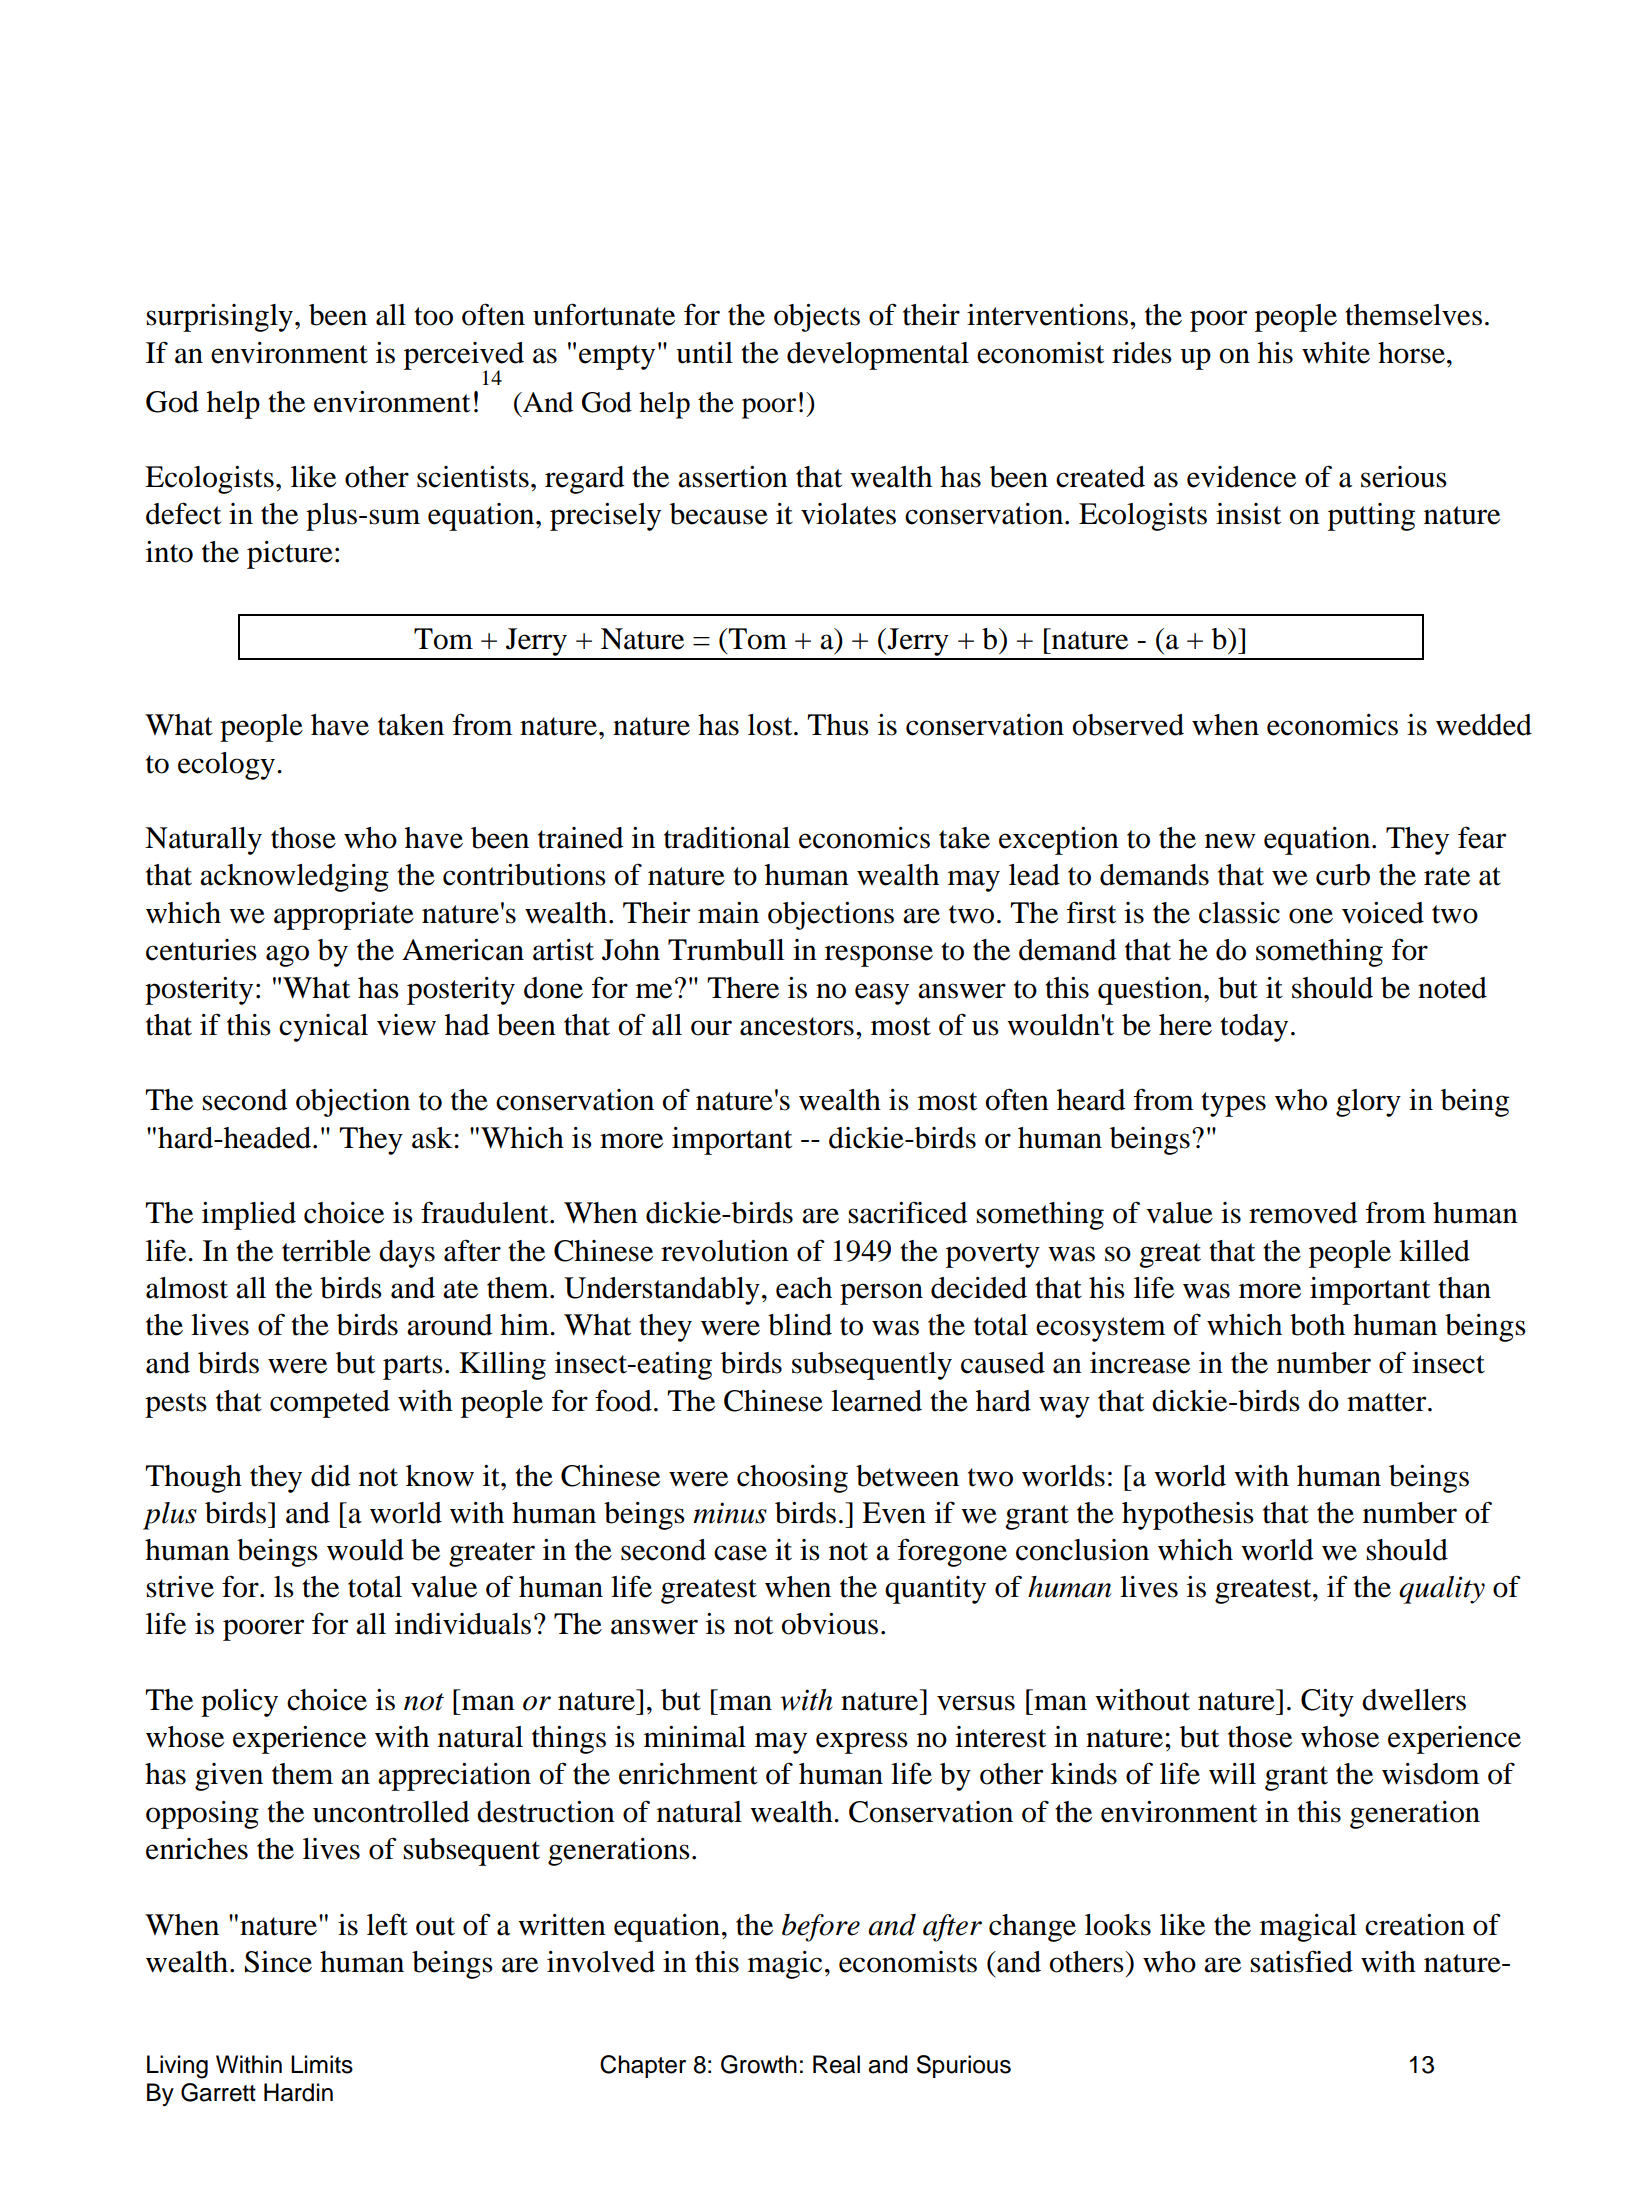 This screenshot has width=1650, height=2203. What do you see at coordinates (226, 766) in the screenshot?
I see `ecology` at bounding box center [226, 766].
